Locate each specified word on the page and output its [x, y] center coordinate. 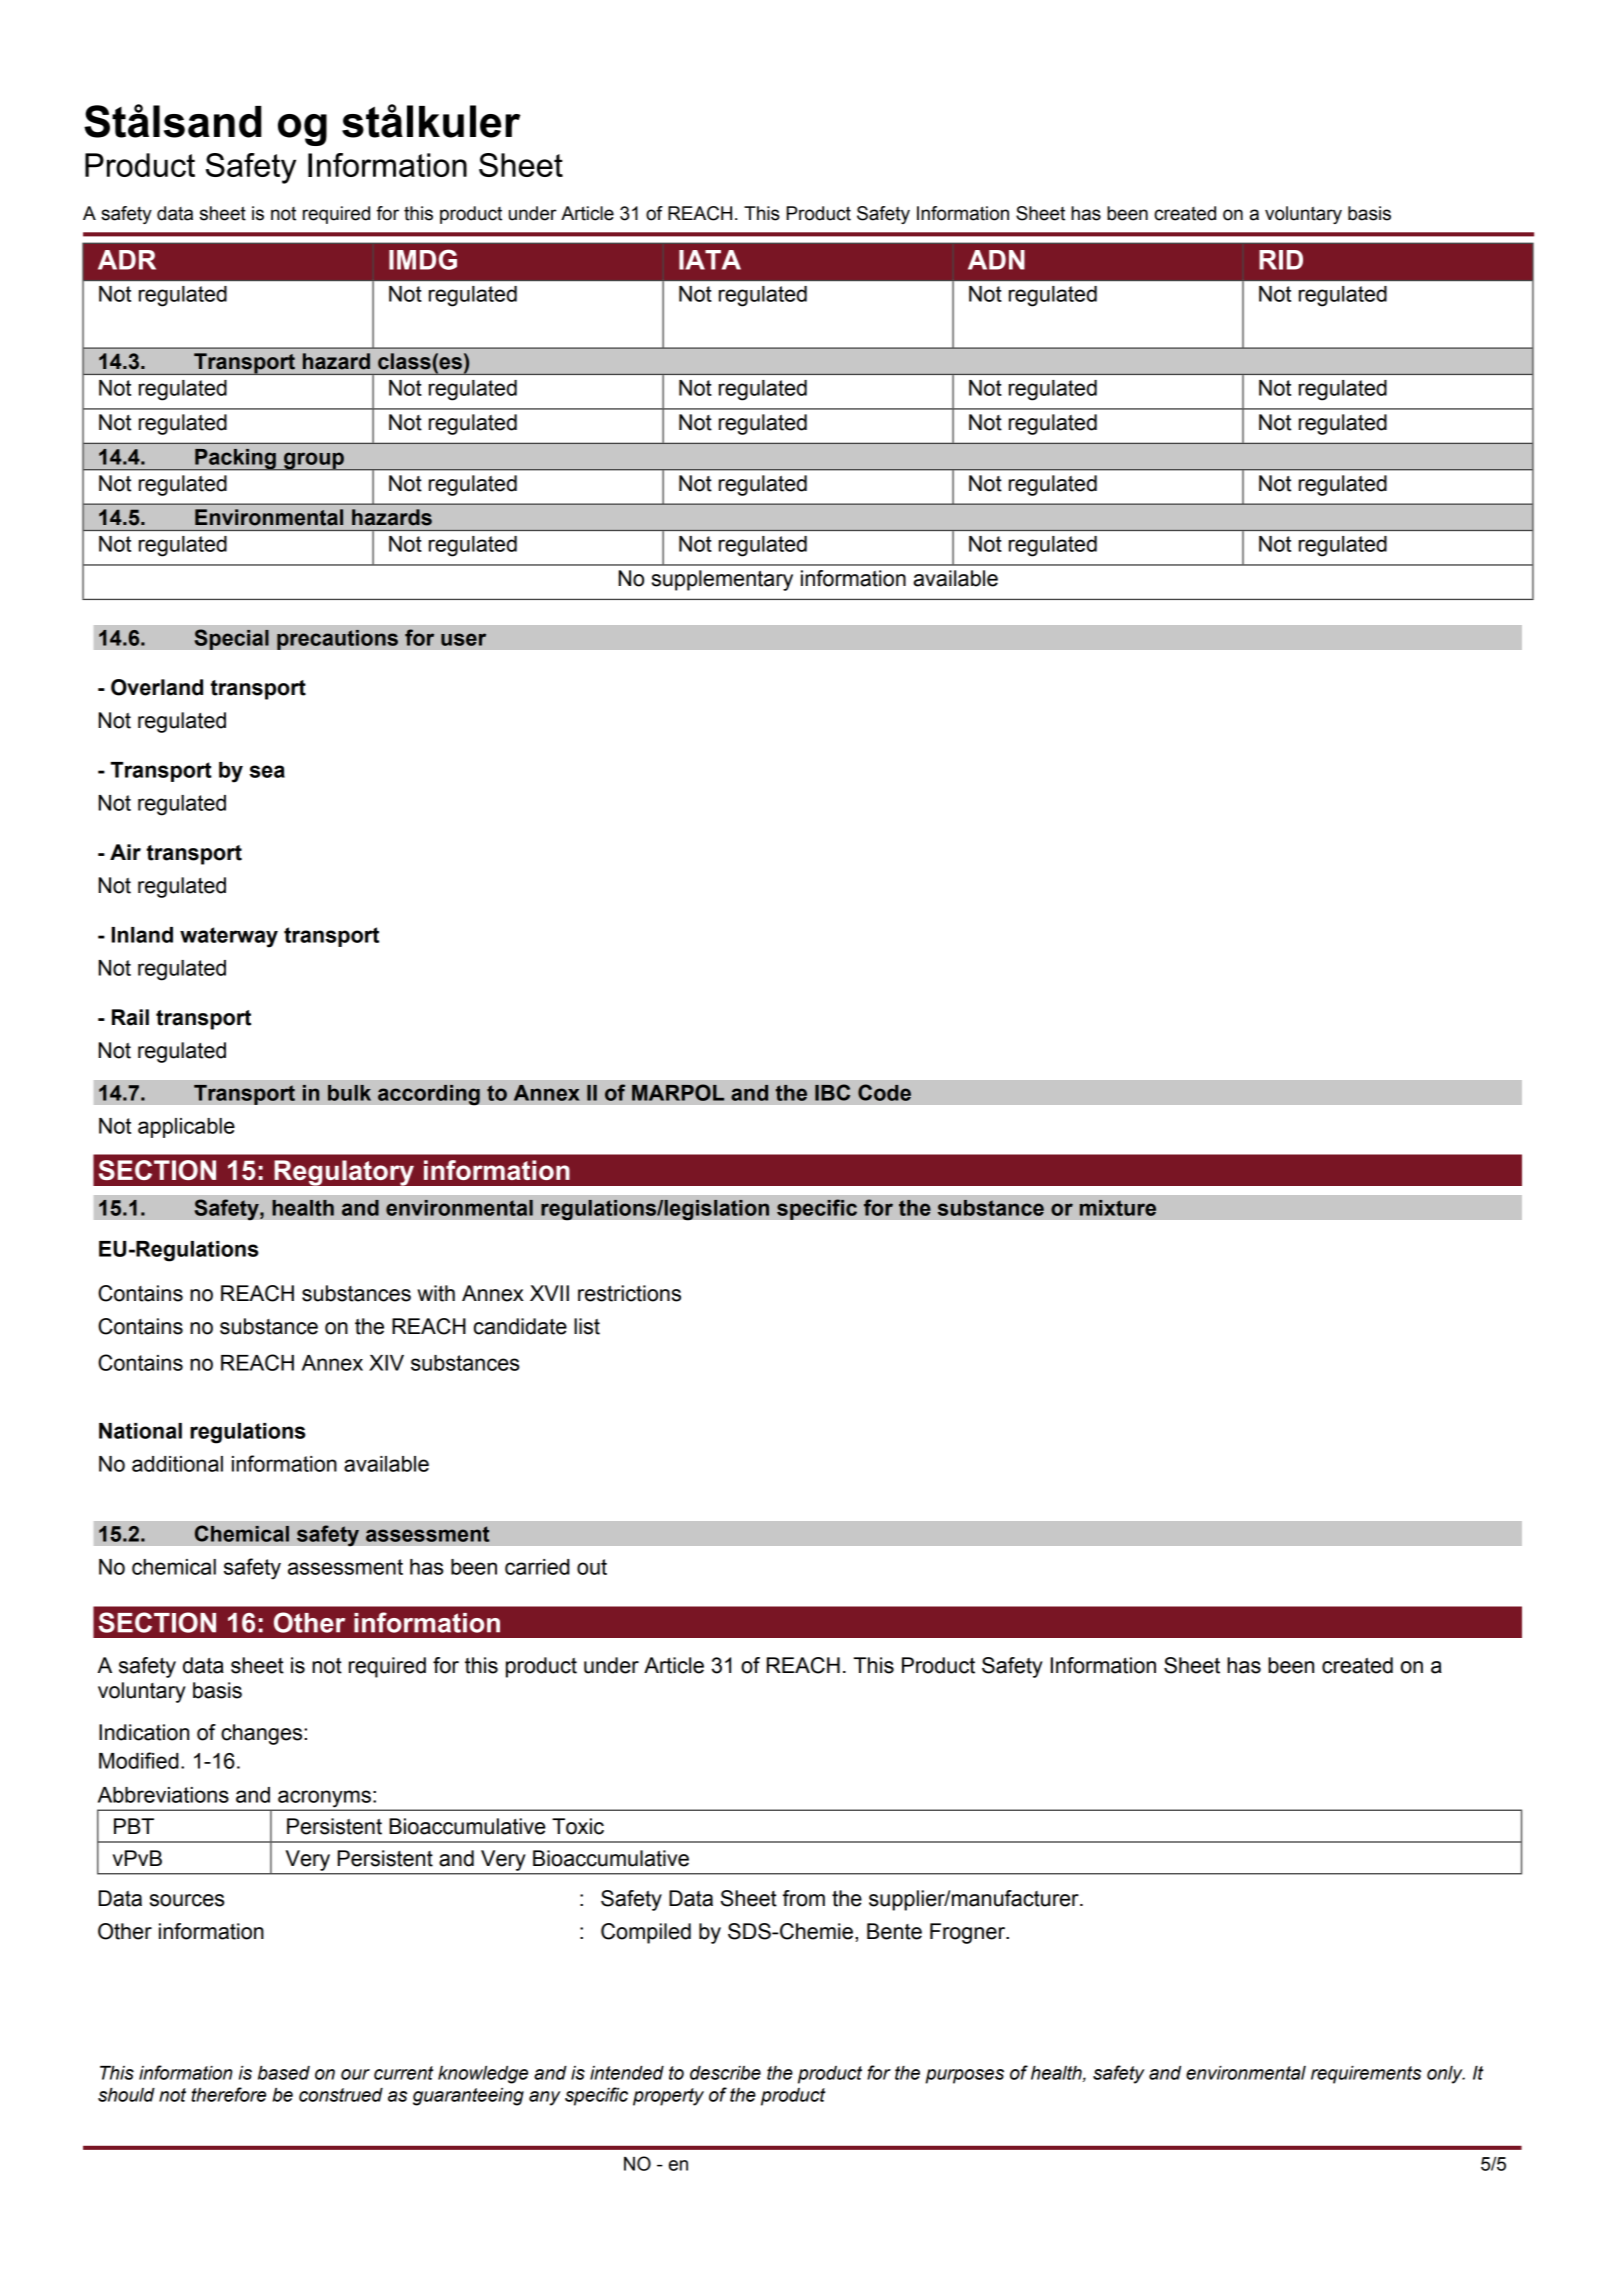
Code [884, 1092]
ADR [127, 260]
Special [231, 639]
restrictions [629, 1293]
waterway [229, 937]
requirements [1366, 2075]
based [284, 2073]
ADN [996, 260]
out [592, 1567]
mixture [1118, 1208]
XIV [386, 1363]
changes [263, 1734]
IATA [710, 260]
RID [1281, 260]
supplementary [722, 580]
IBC [832, 1092]
